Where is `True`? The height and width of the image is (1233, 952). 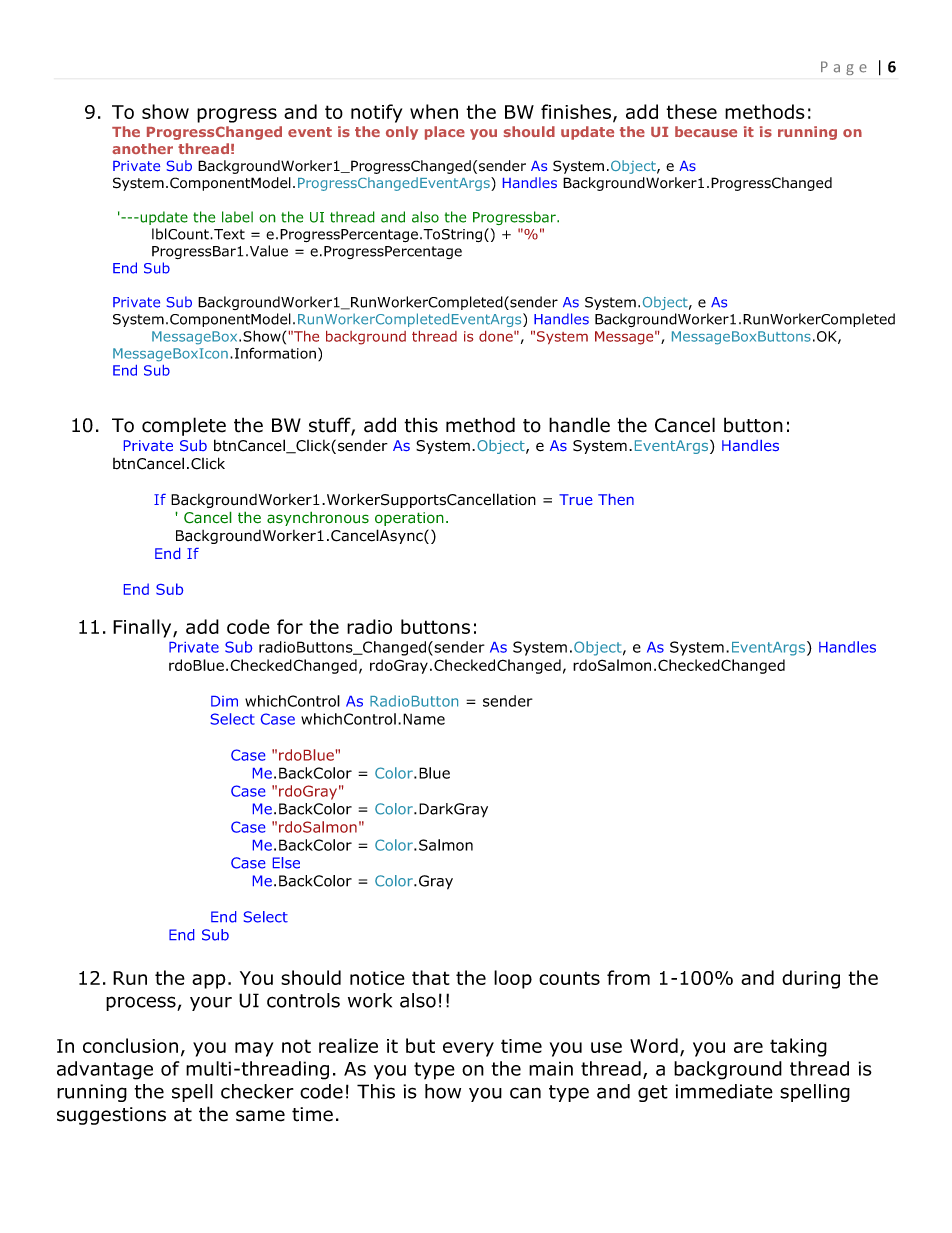 True is located at coordinates (575, 499).
